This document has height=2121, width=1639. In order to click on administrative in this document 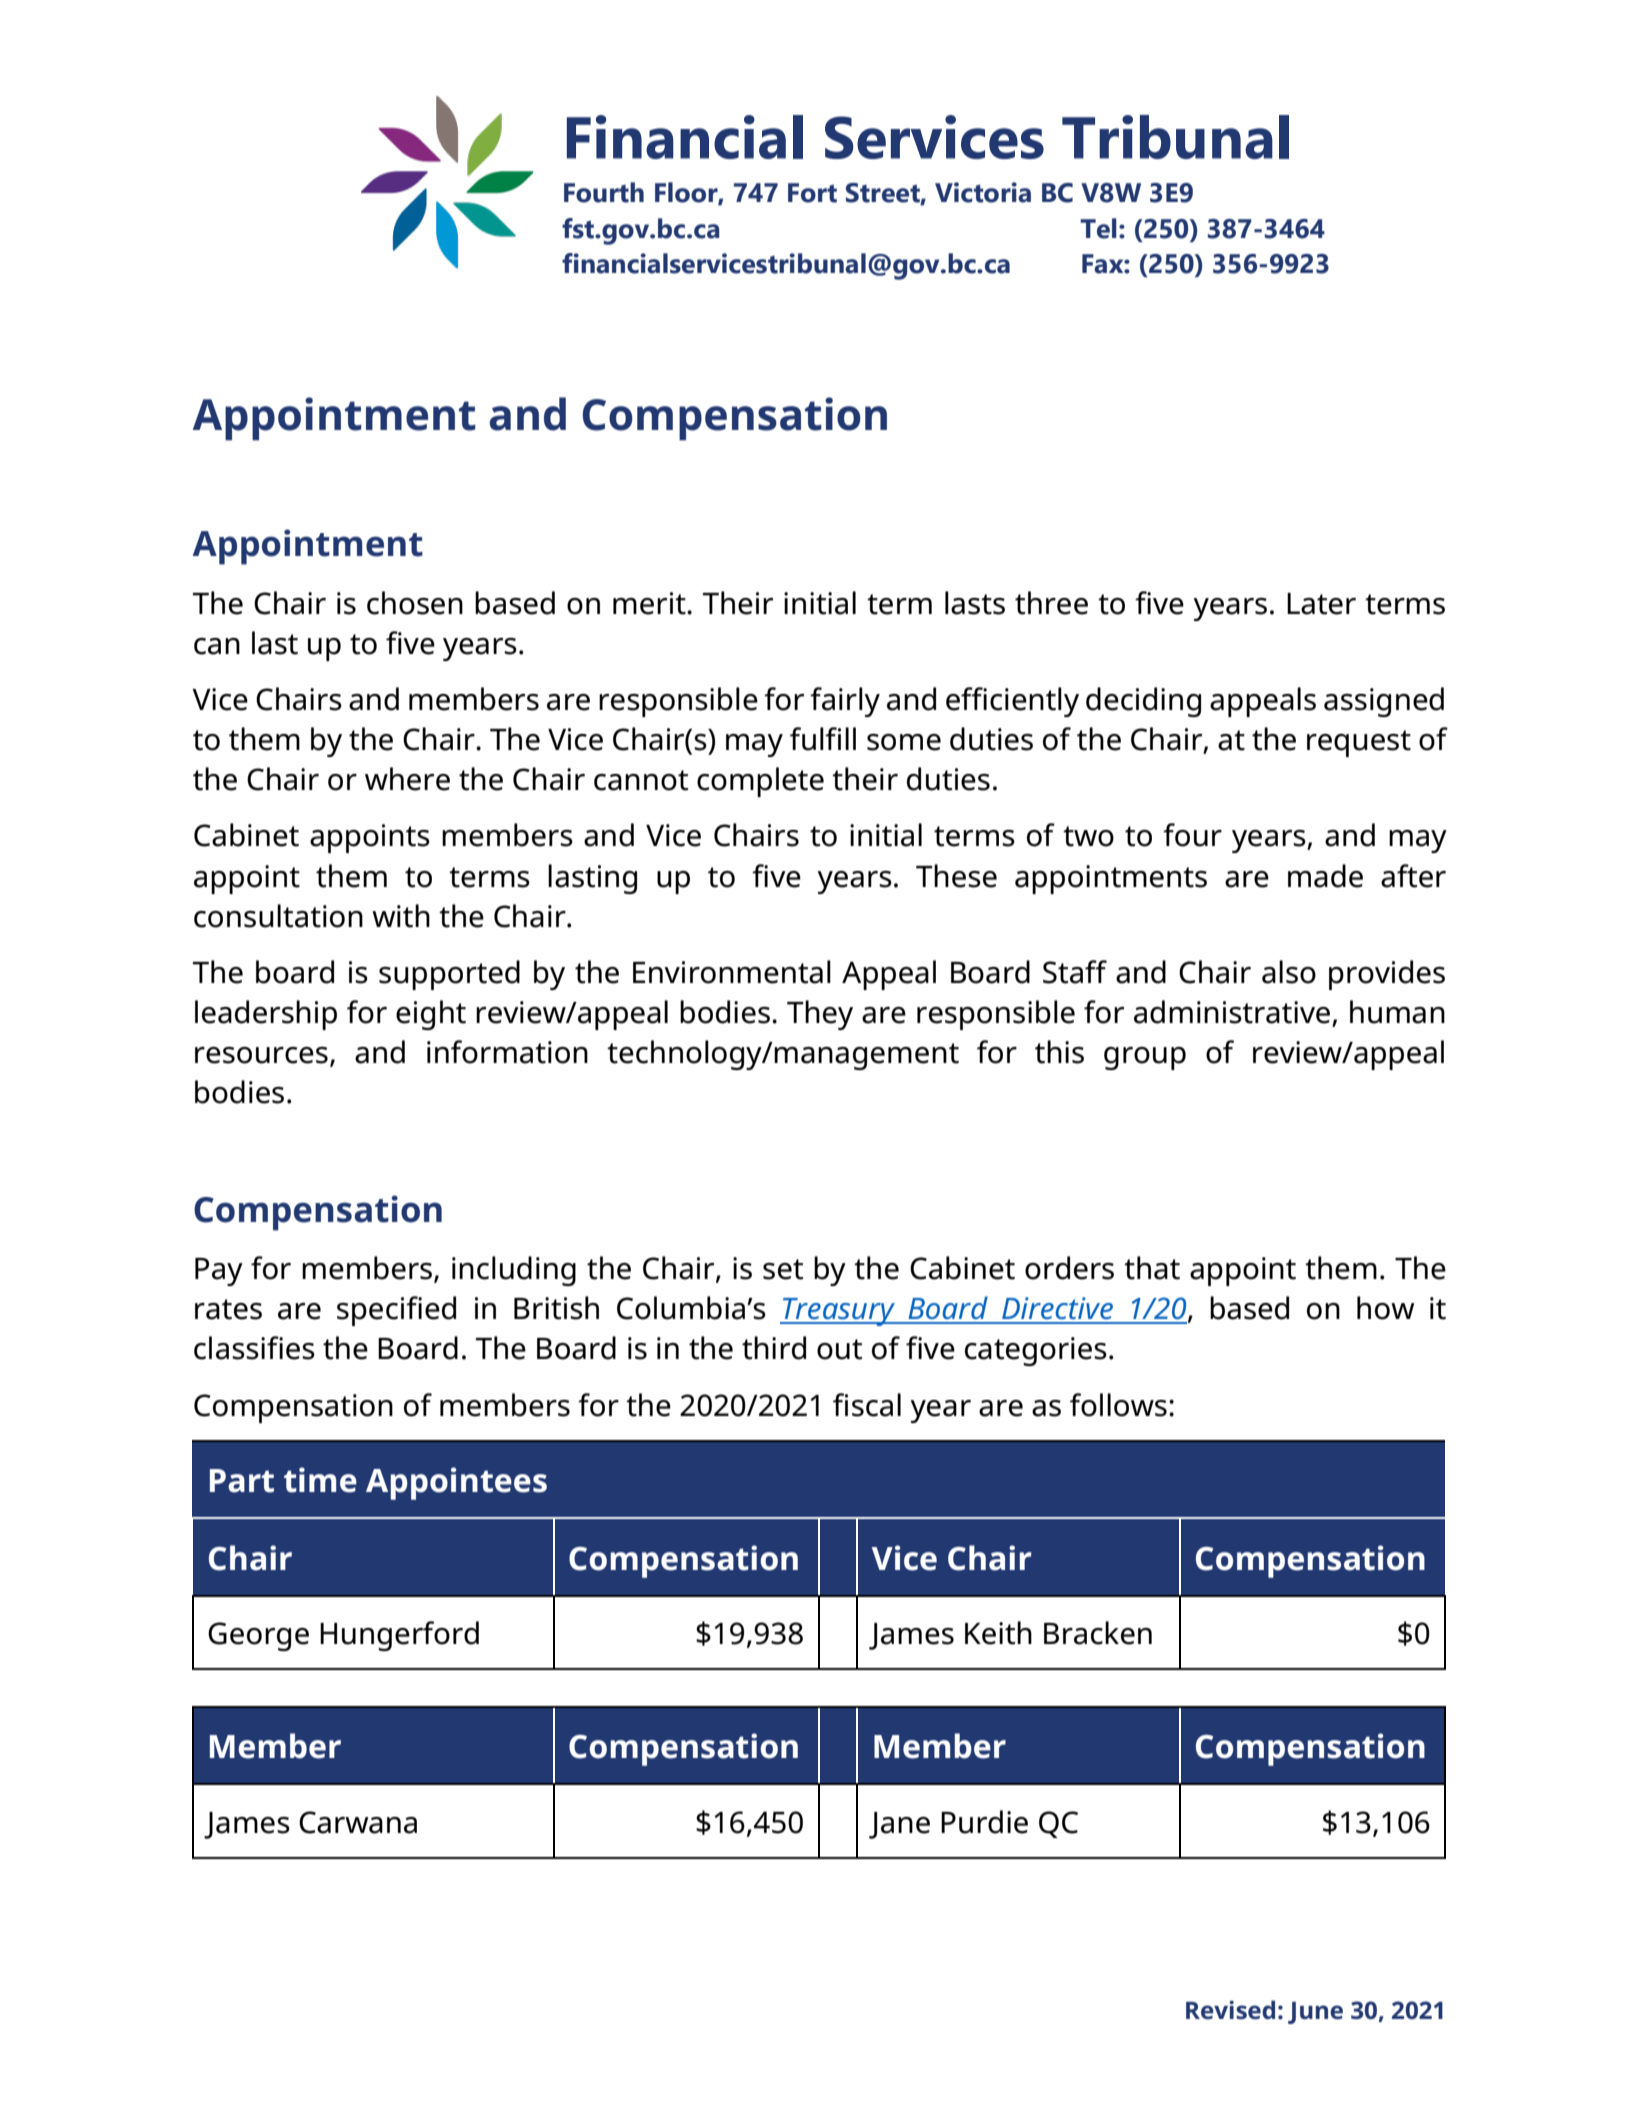, I will do `click(1233, 1013)`.
